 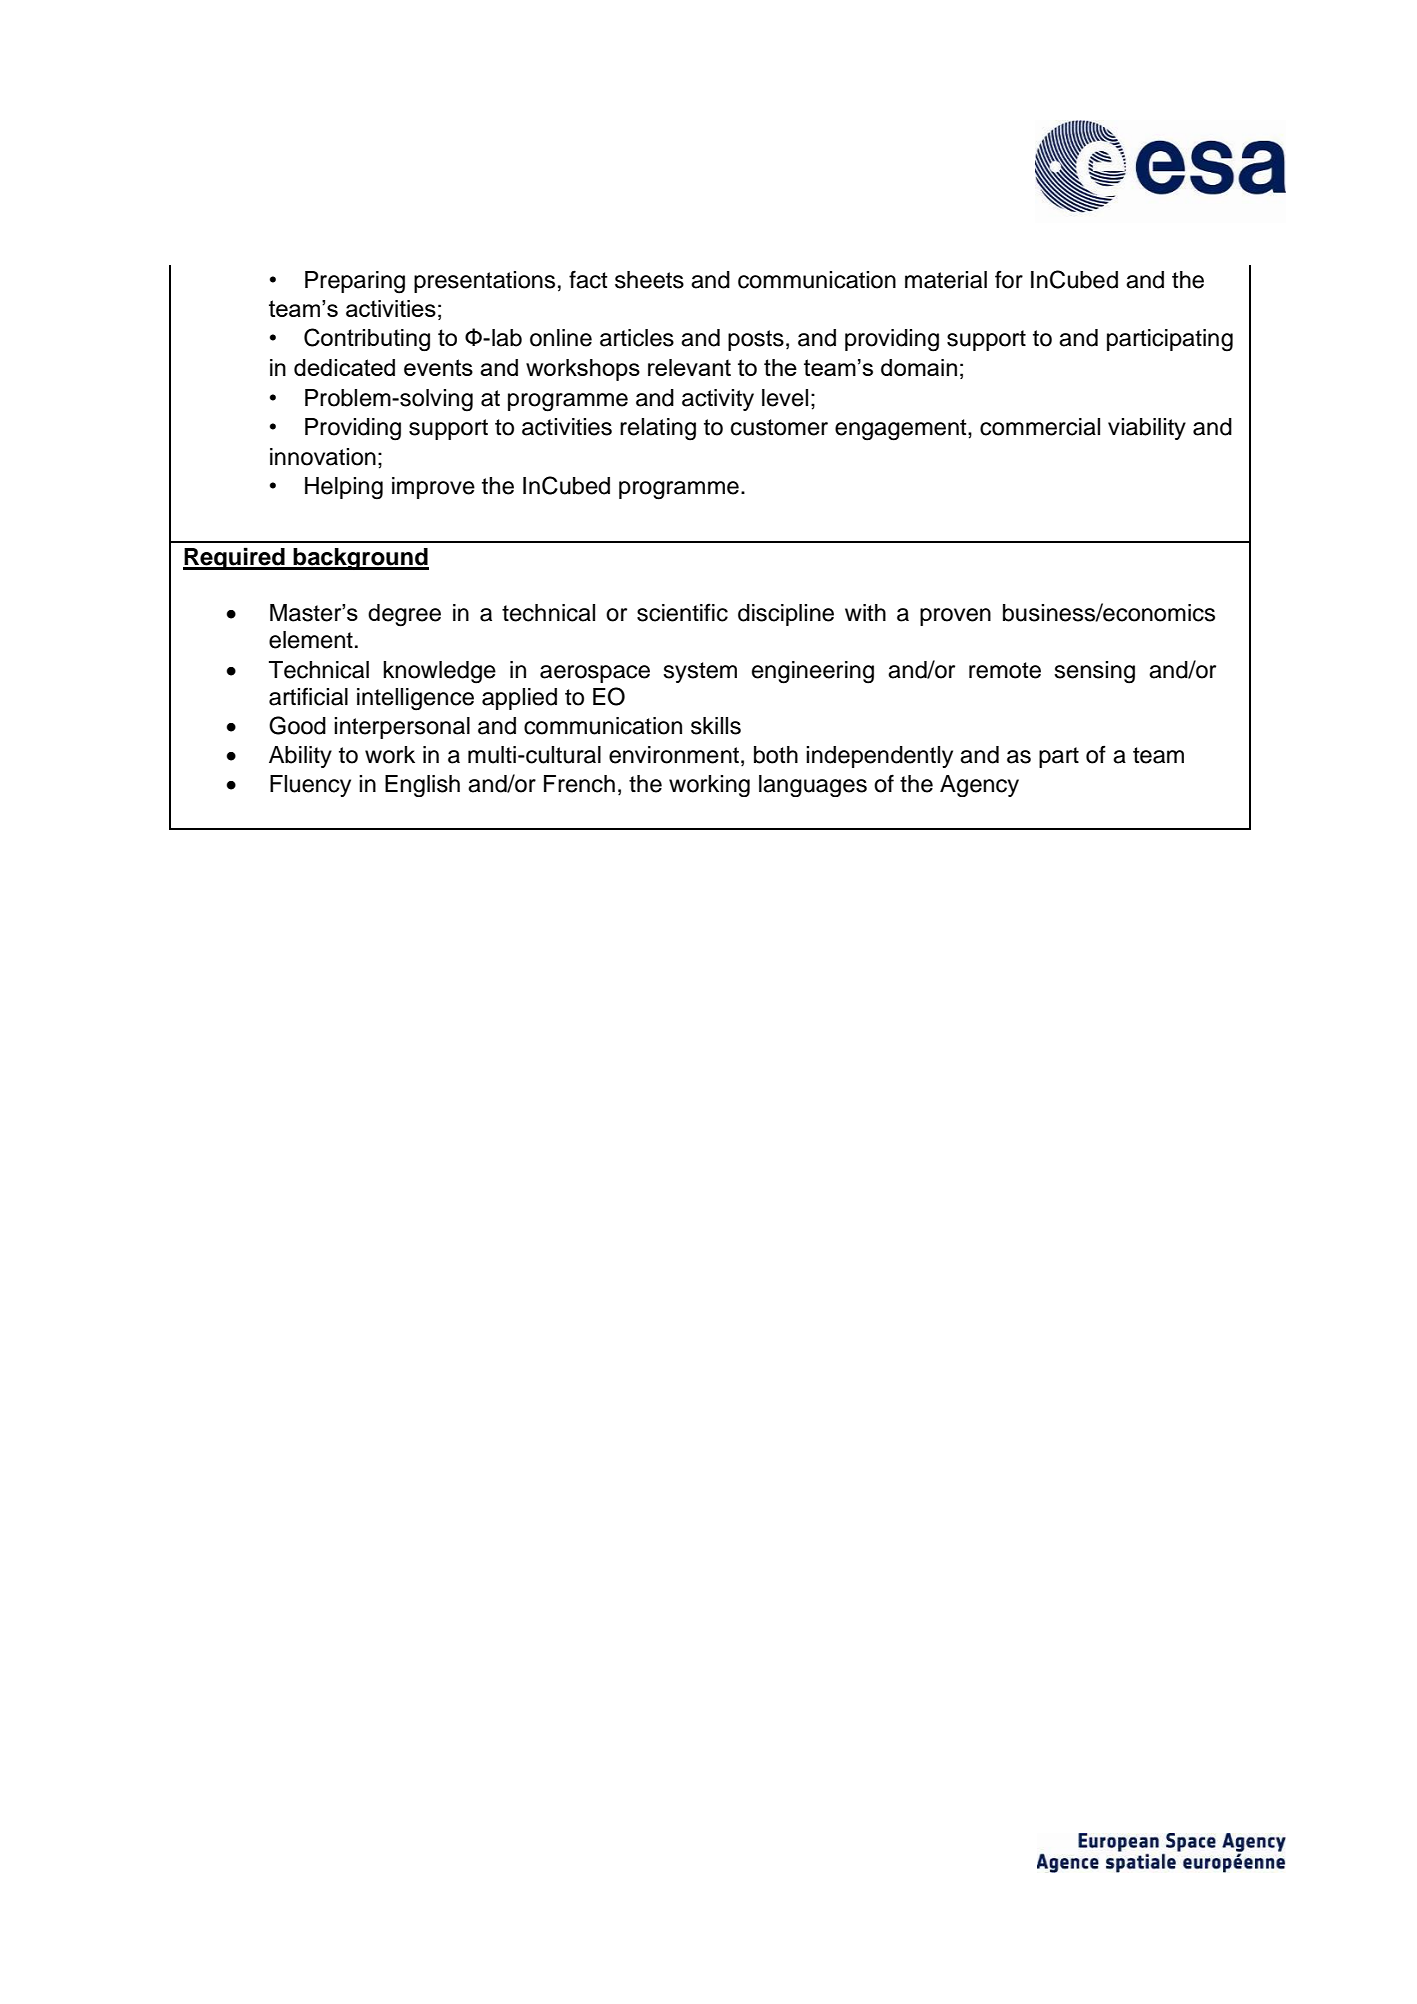 What do you see at coordinates (1040, 427) in the screenshot?
I see `commercial` at bounding box center [1040, 427].
